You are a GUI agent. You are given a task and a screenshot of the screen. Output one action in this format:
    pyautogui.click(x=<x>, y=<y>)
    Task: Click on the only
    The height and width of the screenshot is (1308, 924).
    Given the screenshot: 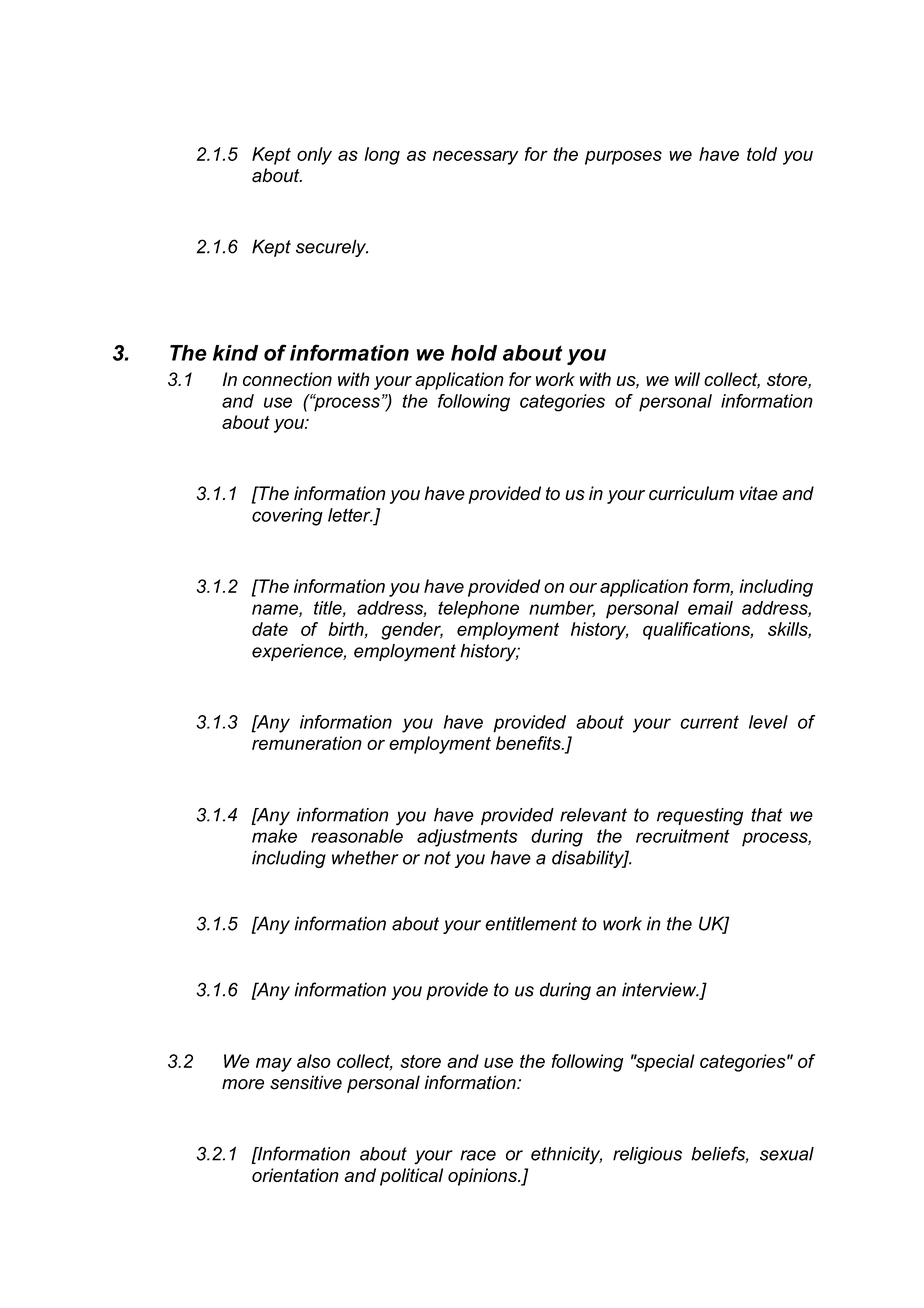 What is the action you would take?
    pyautogui.click(x=314, y=156)
